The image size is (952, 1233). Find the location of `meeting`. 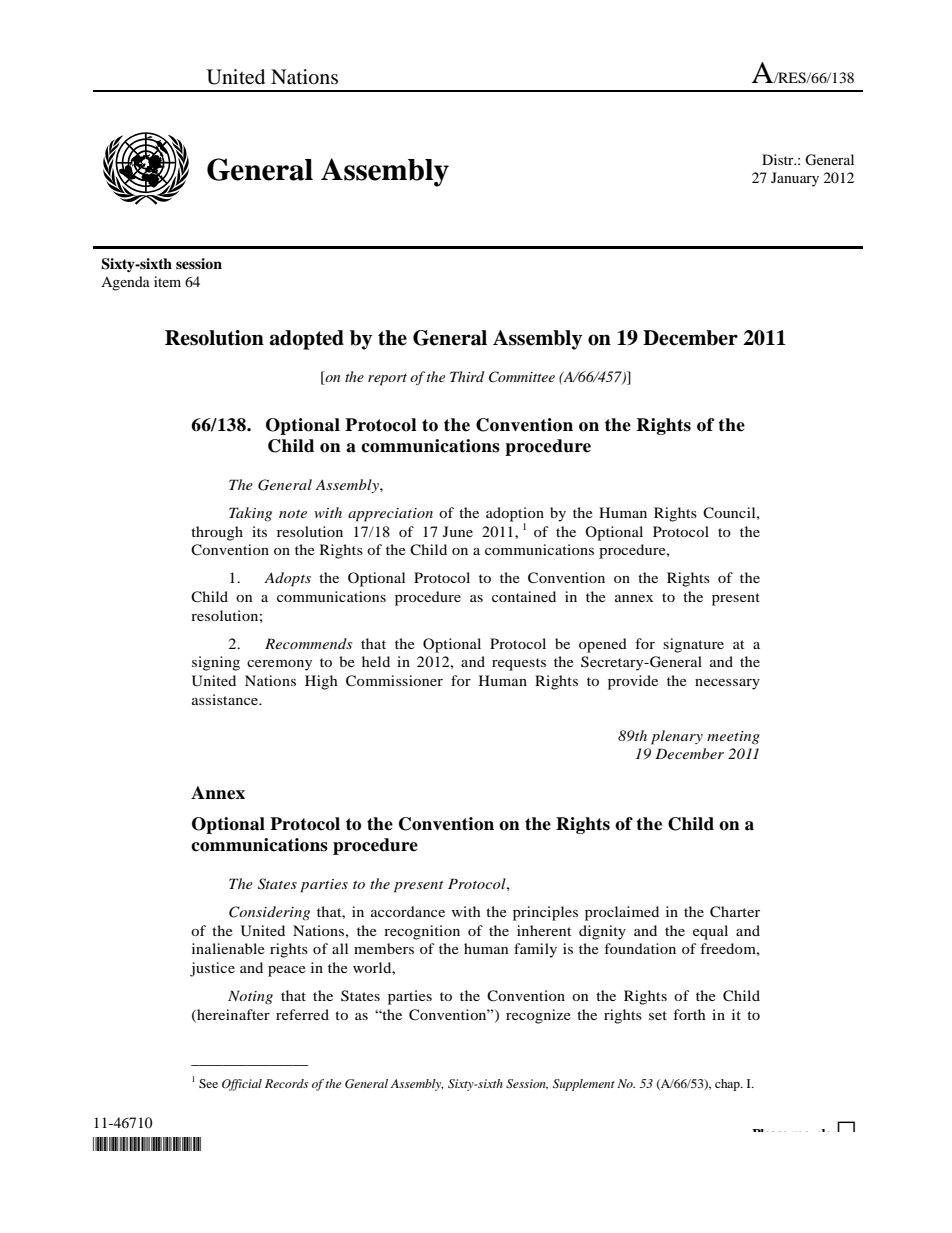

meeting is located at coordinates (733, 738).
